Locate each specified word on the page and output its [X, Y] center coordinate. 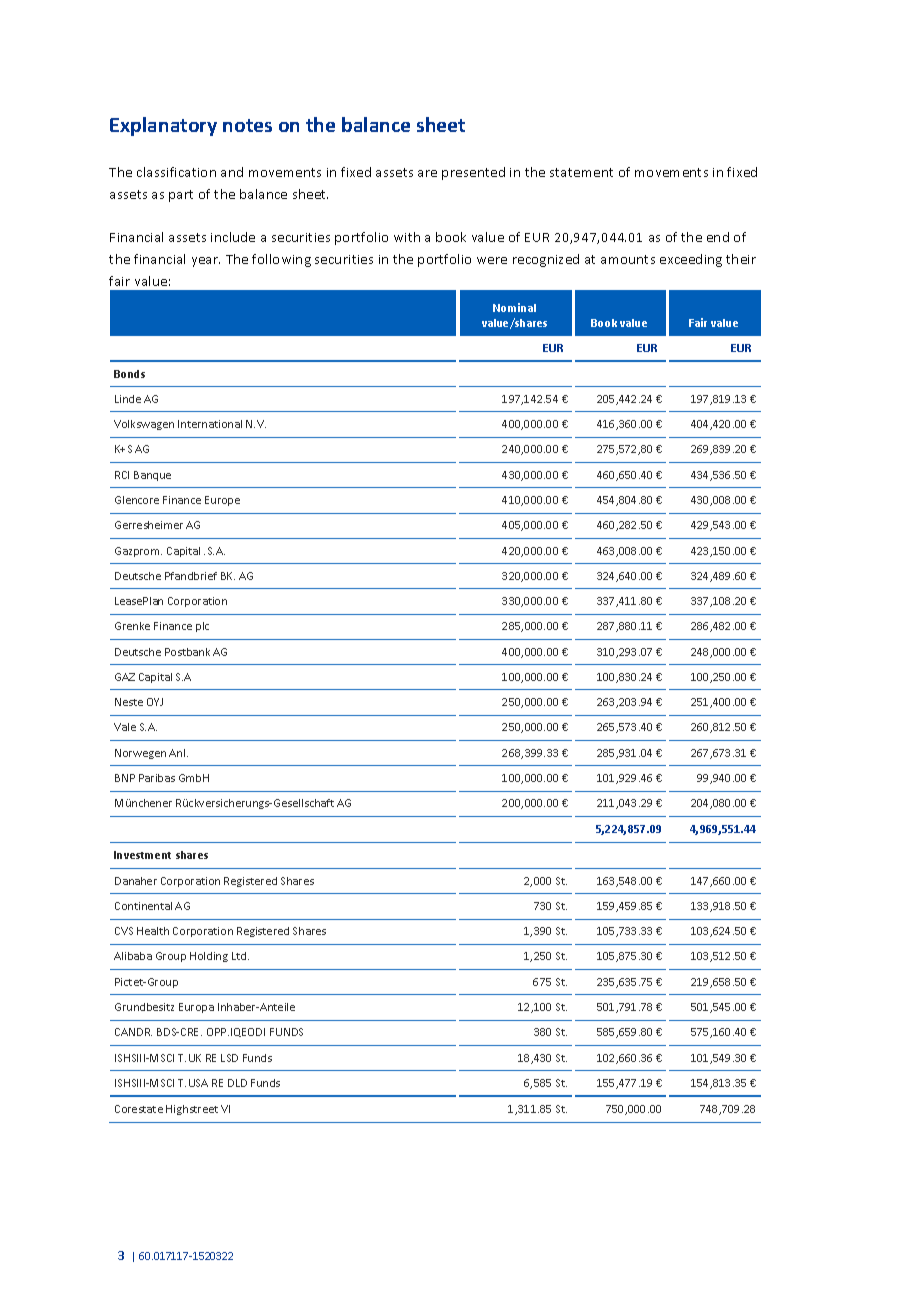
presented [473, 173]
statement [581, 172]
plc [202, 627]
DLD [237, 1083]
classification [176, 172]
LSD [229, 1058]
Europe [222, 501]
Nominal [514, 307]
